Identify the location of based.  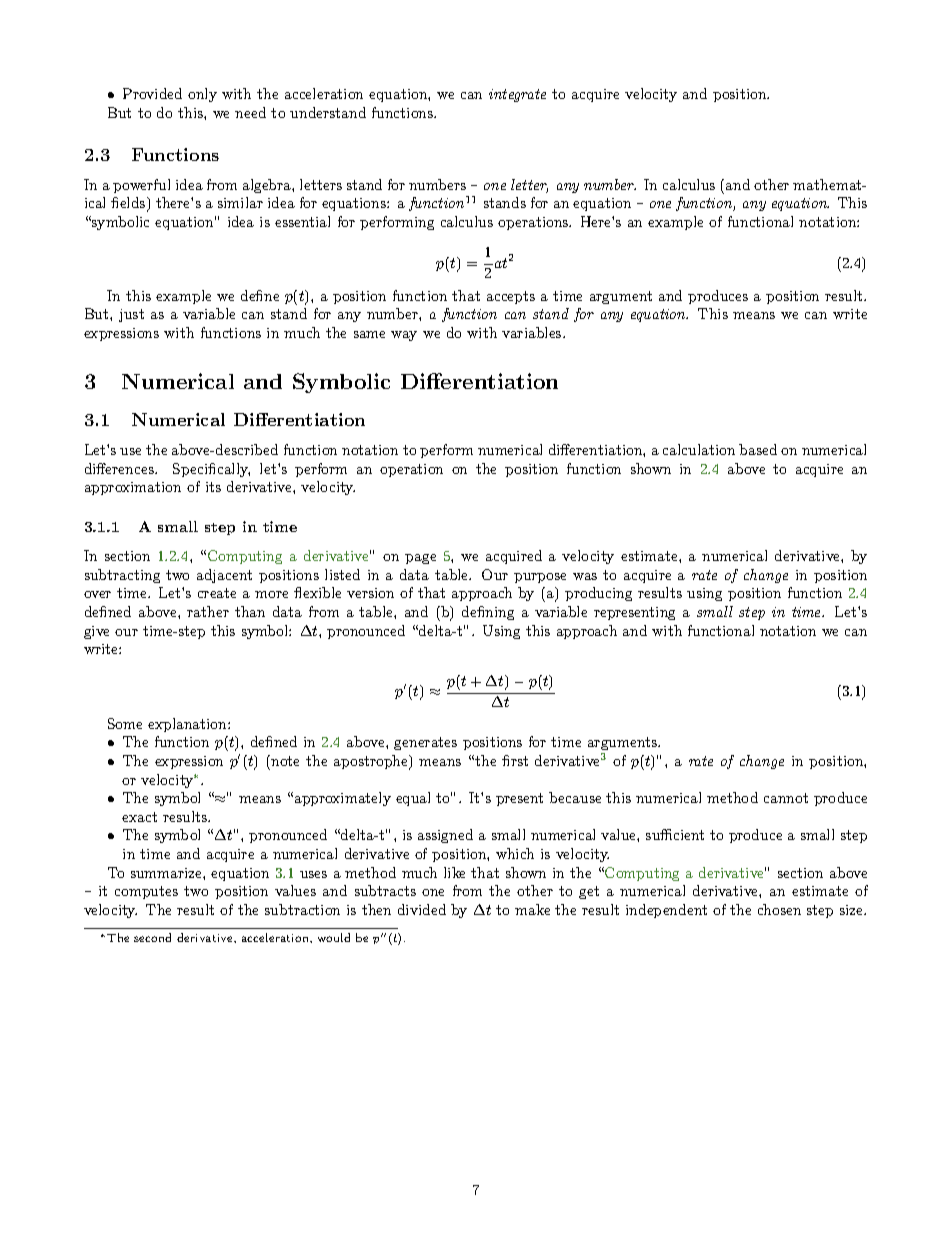
(758, 449).
